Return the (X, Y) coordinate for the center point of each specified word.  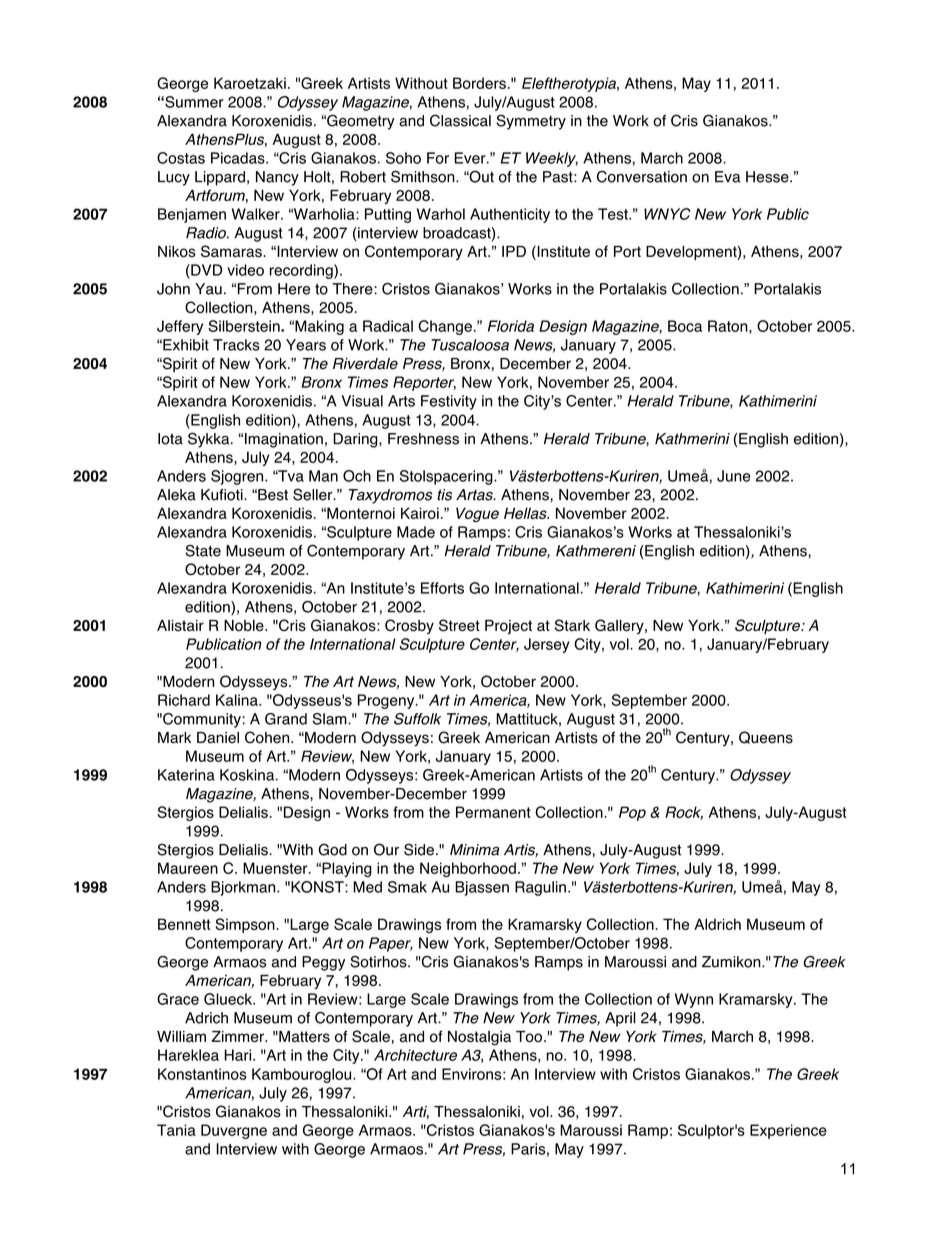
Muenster (276, 868)
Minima (474, 850)
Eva (727, 177)
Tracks (236, 345)
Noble (245, 626)
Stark (572, 625)
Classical (460, 120)
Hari (237, 1055)
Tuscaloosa (470, 345)
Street (459, 625)
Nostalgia (479, 1038)
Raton (729, 327)
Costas (181, 158)
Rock (684, 813)
